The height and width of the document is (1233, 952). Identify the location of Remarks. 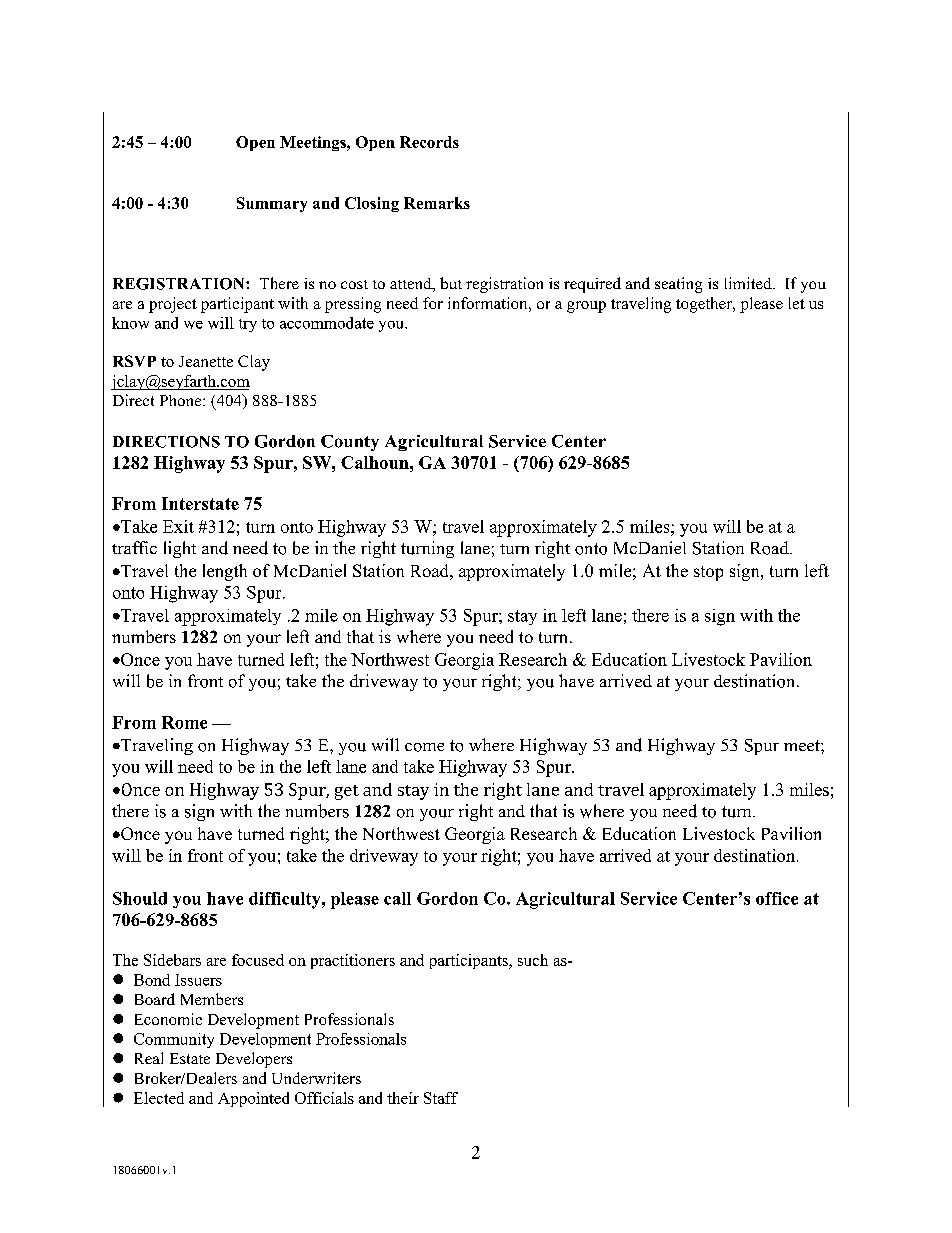
(437, 203).
